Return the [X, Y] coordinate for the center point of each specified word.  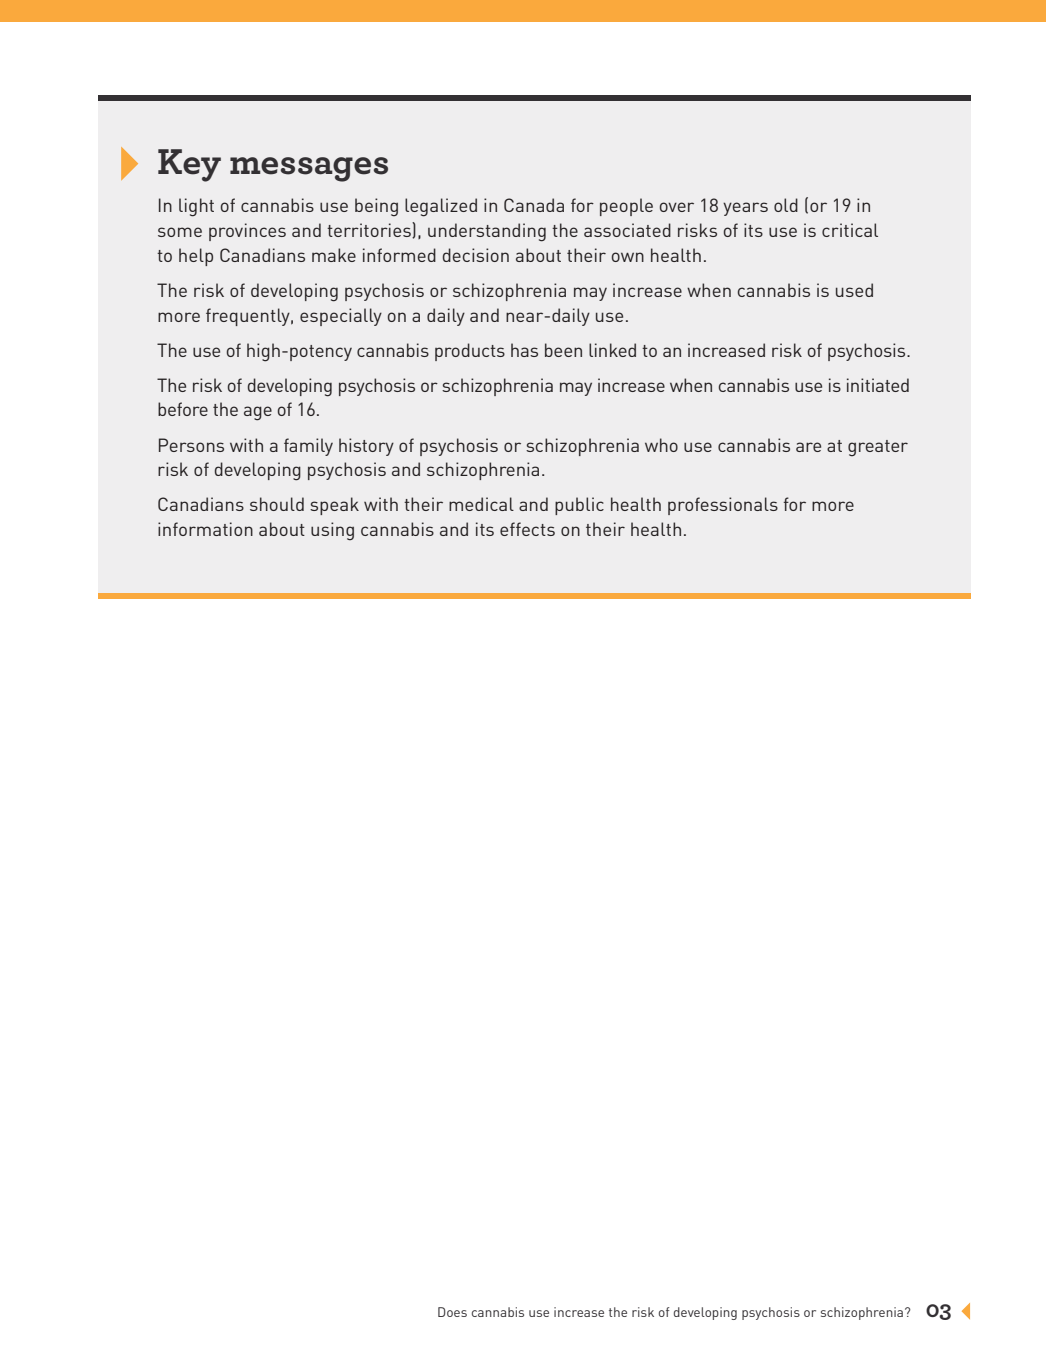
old [786, 205]
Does [452, 1312]
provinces [247, 232]
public [579, 506]
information [205, 529]
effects [527, 529]
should [277, 504]
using [332, 531]
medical [481, 504]
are [808, 447]
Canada [534, 205]
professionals [723, 506]
